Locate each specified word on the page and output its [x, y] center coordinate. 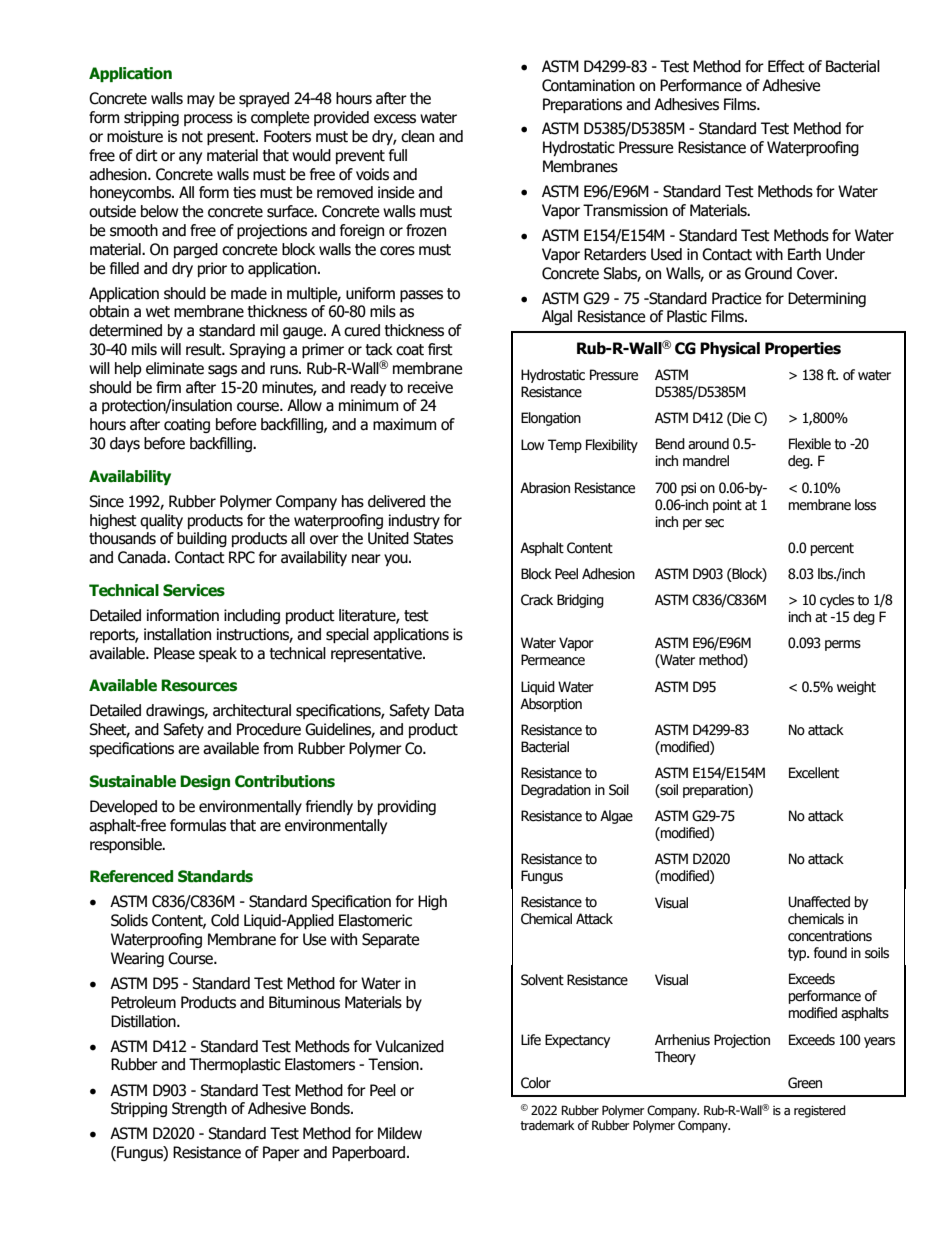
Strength [199, 1109]
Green [805, 1083]
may [201, 101]
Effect [786, 66]
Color [536, 1083]
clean [417, 136]
